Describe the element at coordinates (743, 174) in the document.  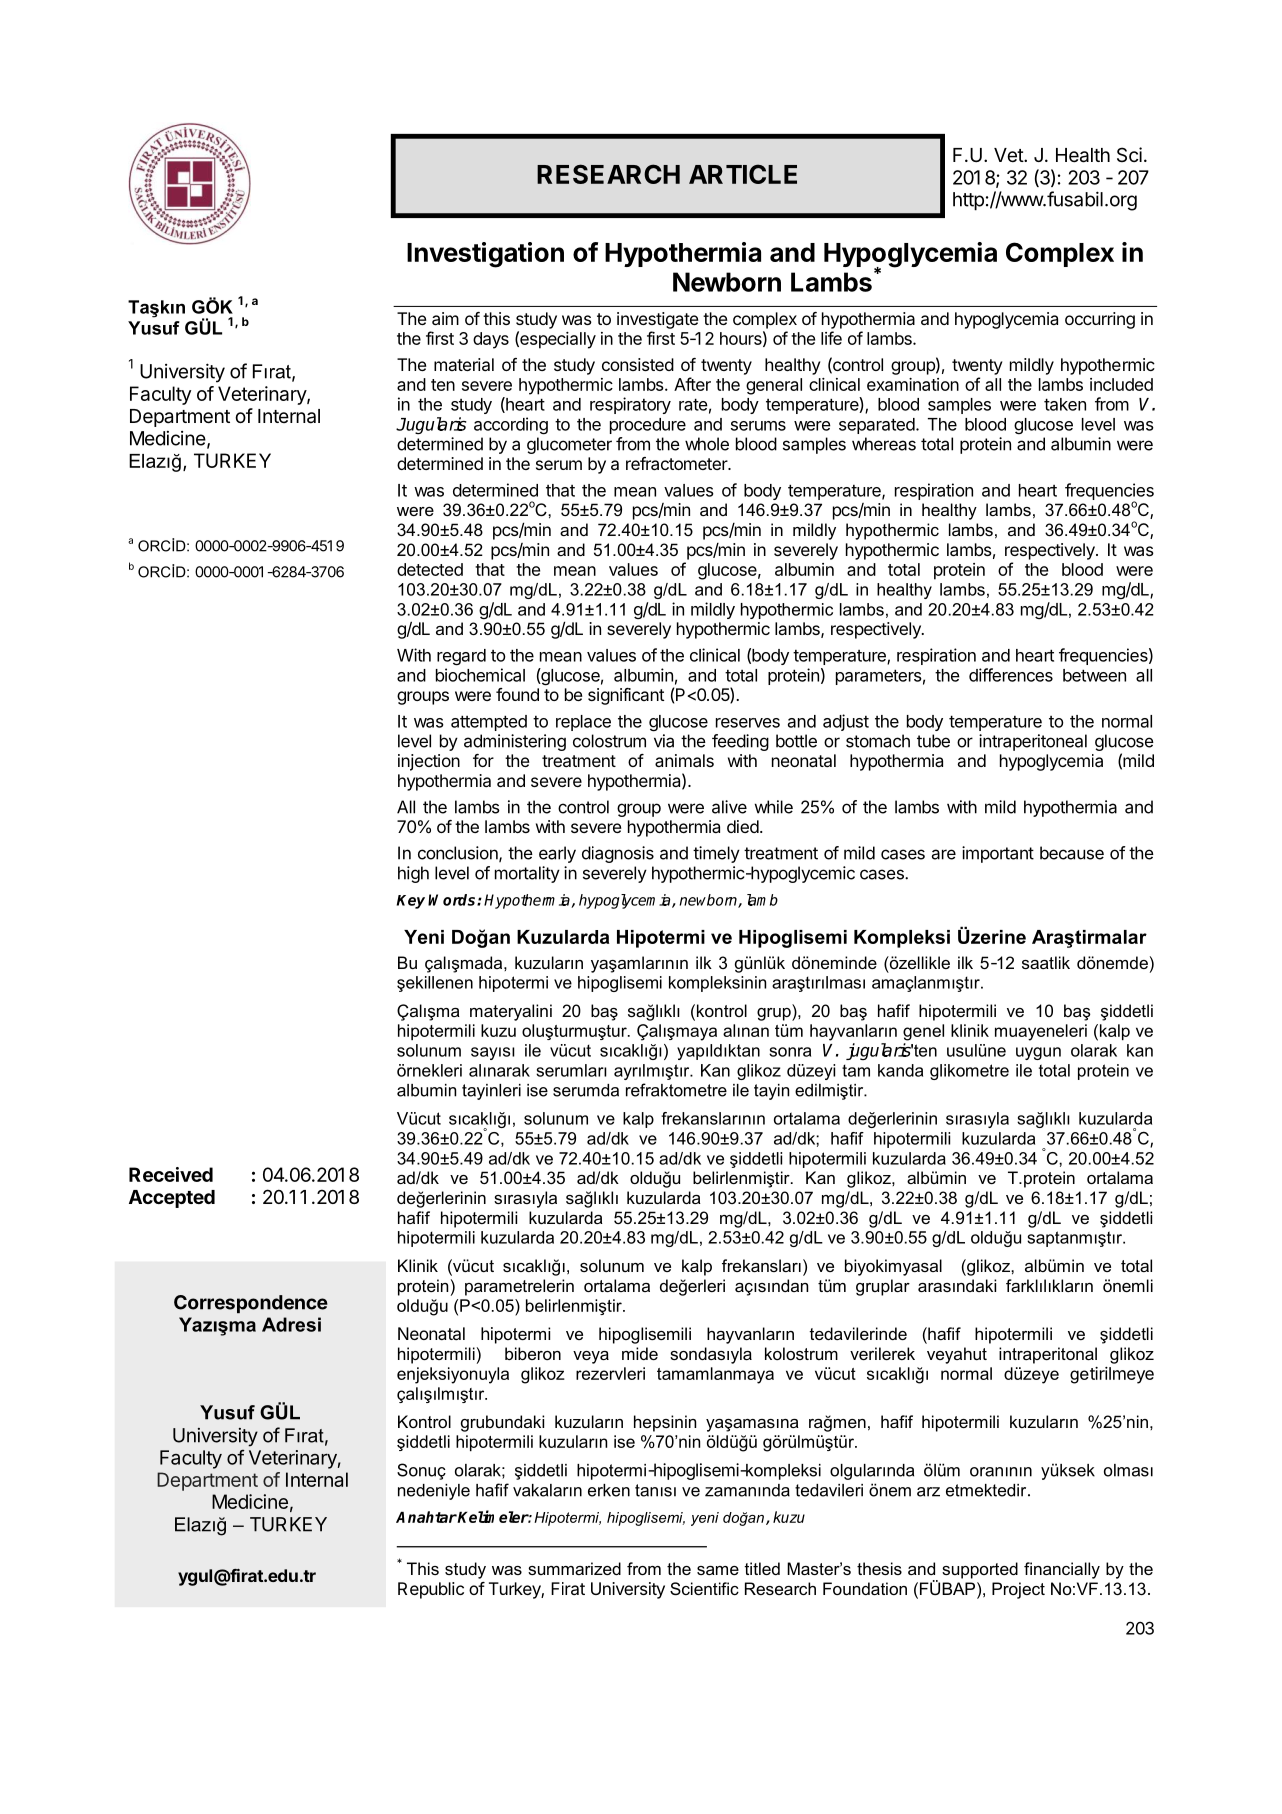
I see `ARTICLE` at that location.
